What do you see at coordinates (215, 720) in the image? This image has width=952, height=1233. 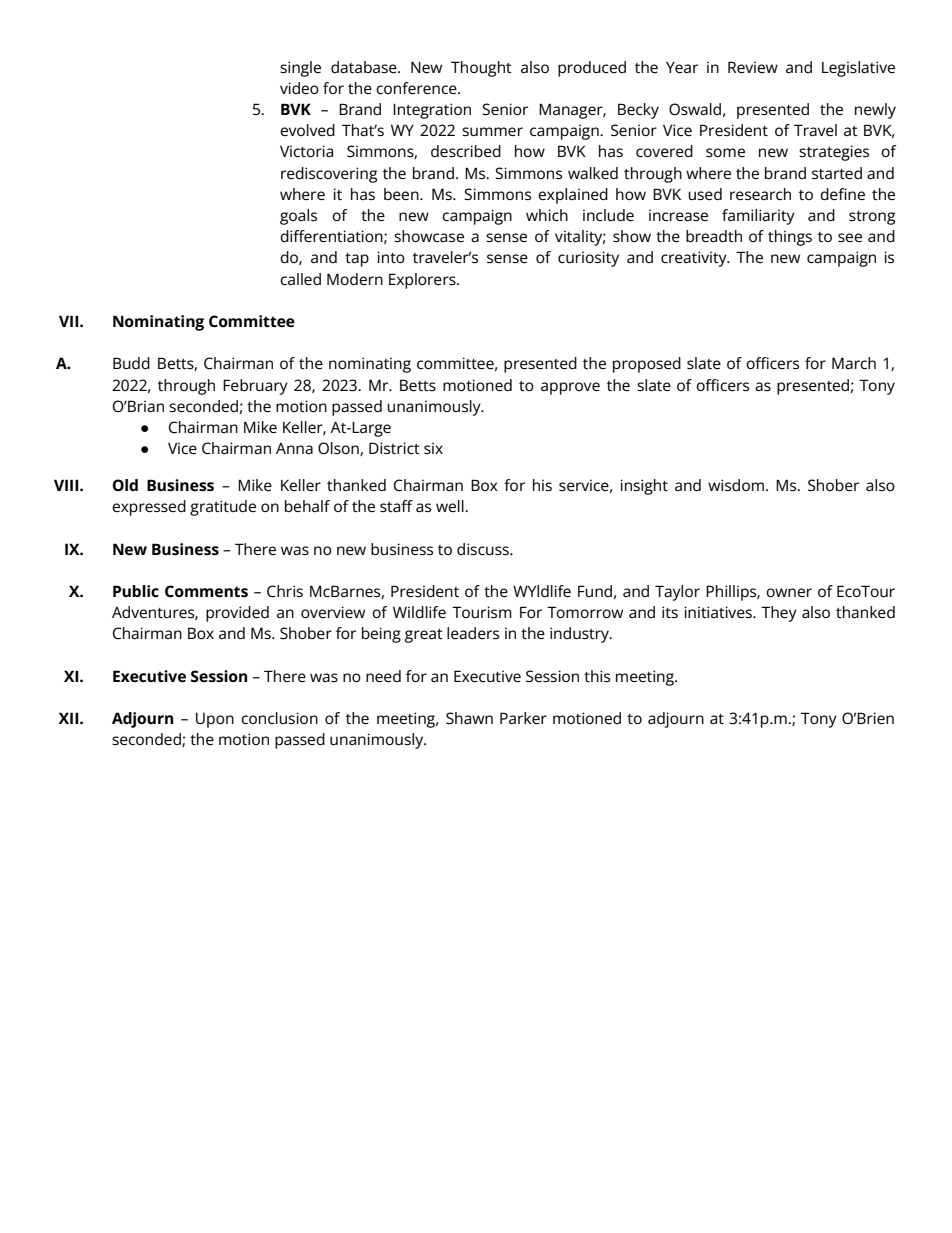 I see `Upon` at bounding box center [215, 720].
